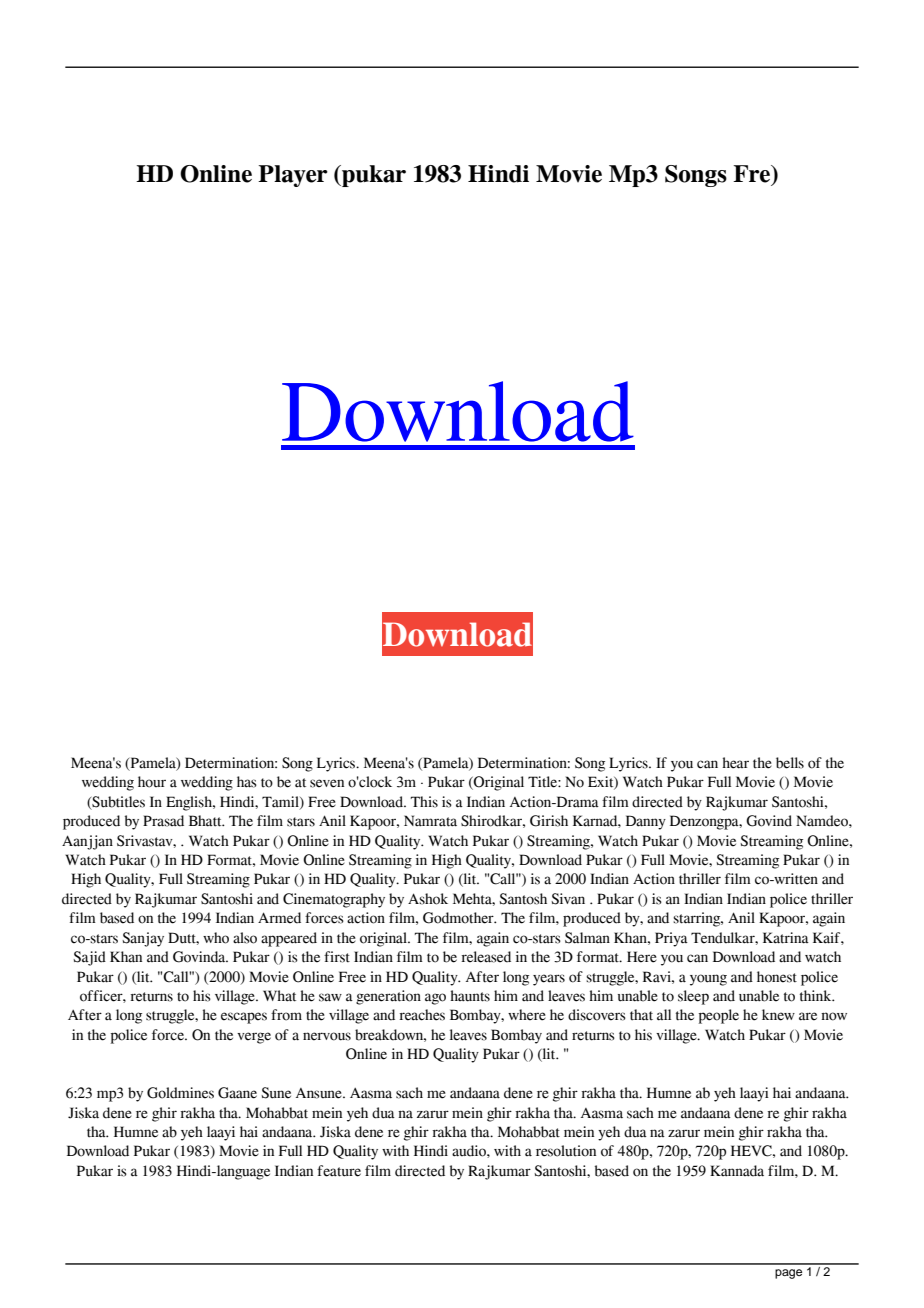  Describe the element at coordinates (293, 176) in the screenshot. I see `Player` at that location.
